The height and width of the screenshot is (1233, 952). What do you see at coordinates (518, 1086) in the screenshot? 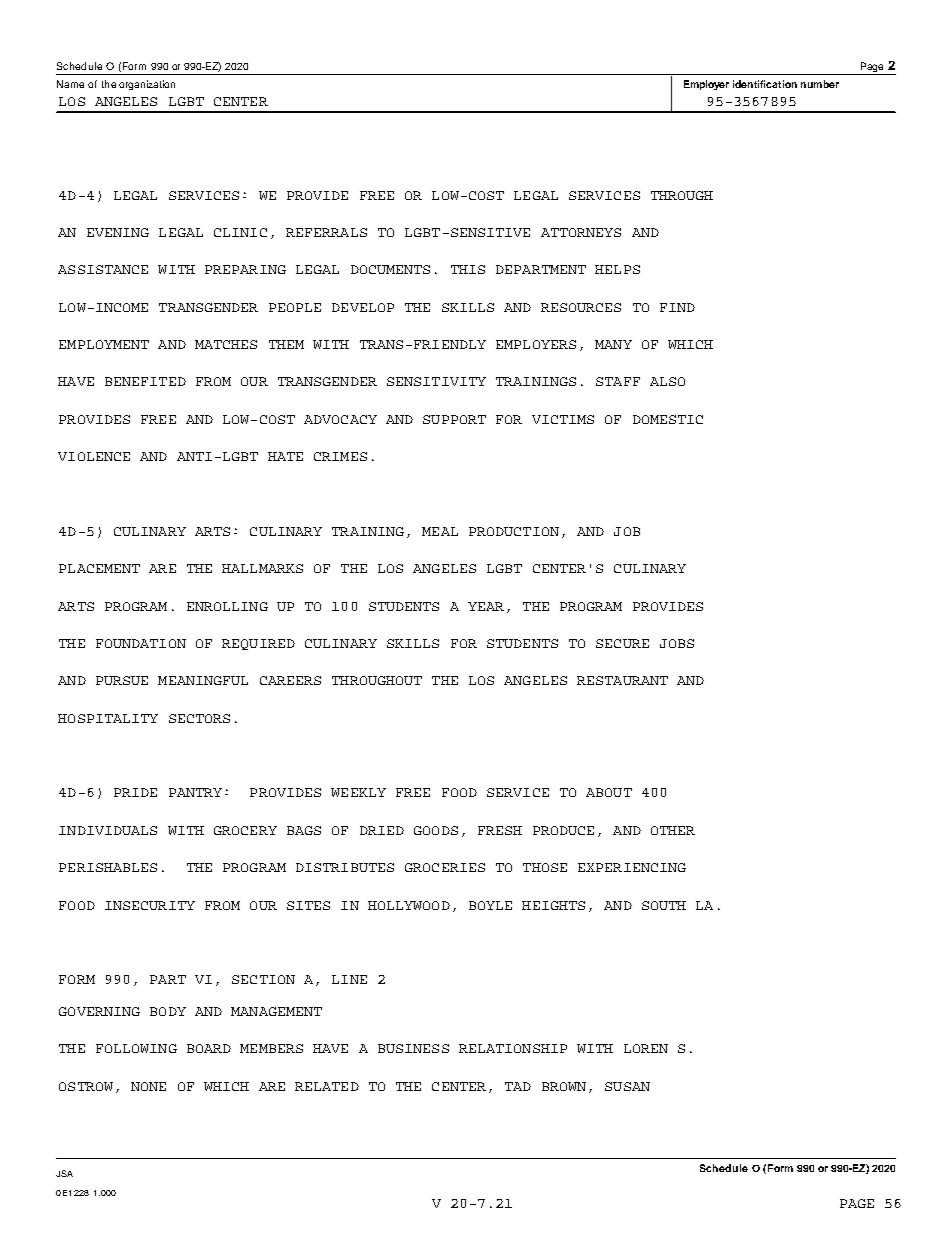
I see `TAD` at bounding box center [518, 1086].
